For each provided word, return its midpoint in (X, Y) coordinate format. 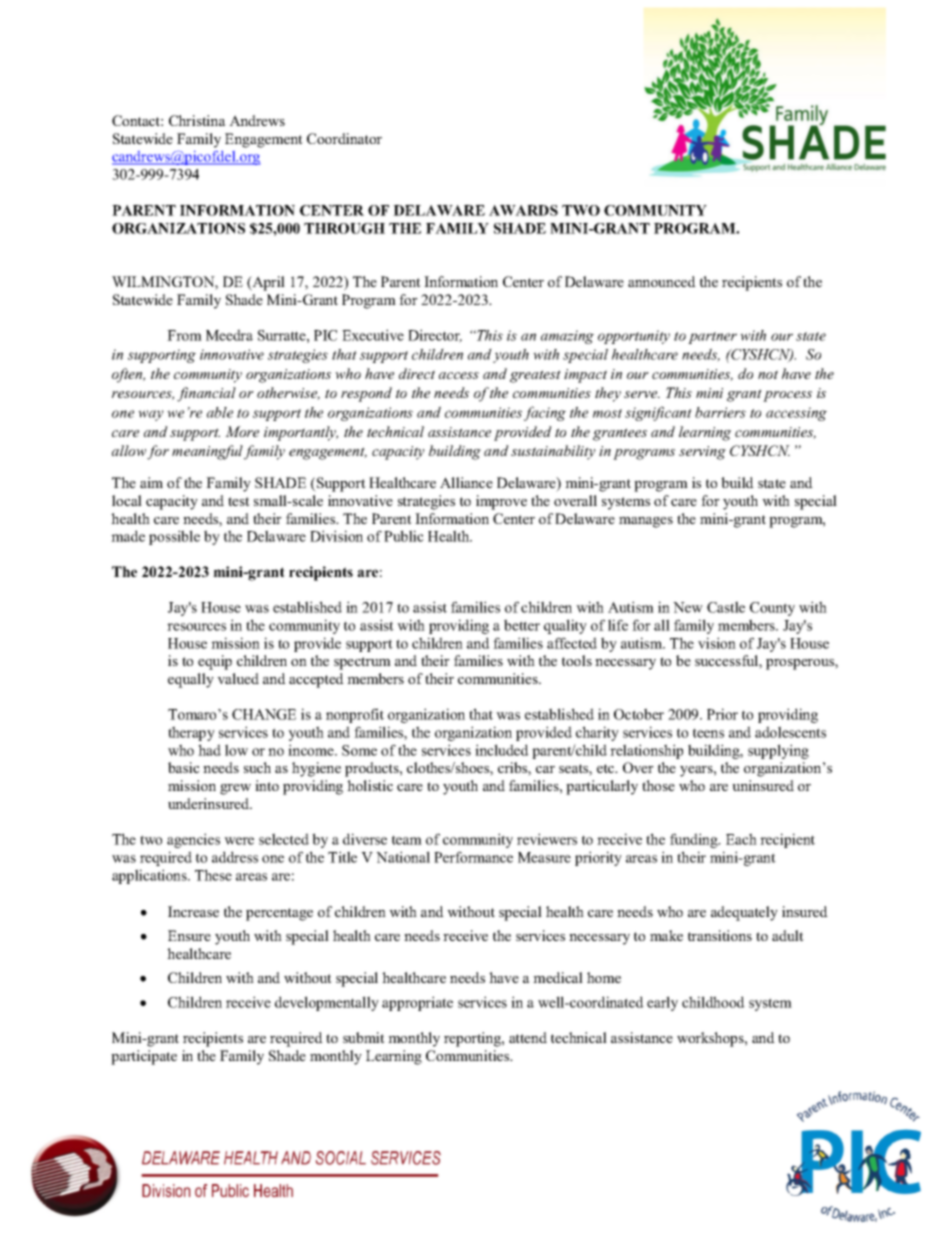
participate (144, 1057)
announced (662, 281)
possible (174, 537)
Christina (197, 120)
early (662, 1003)
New (688, 607)
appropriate (417, 1003)
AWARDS (523, 210)
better (522, 625)
